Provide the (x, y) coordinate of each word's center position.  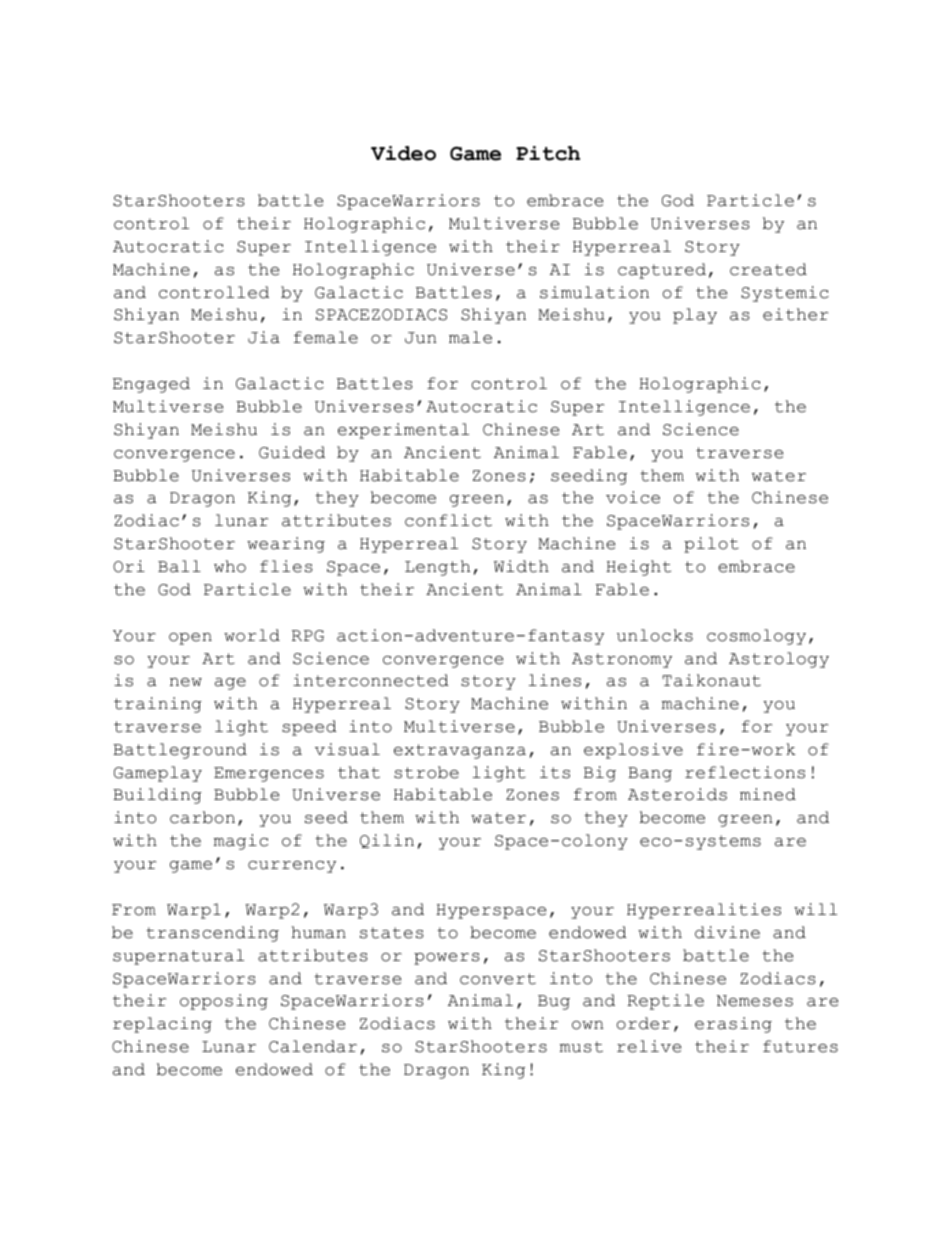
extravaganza (460, 751)
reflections (745, 772)
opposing (224, 1002)
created (768, 269)
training (158, 705)
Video (403, 153)
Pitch (548, 153)
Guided (292, 452)
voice (633, 497)
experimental (403, 431)
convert (498, 979)
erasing (733, 1025)
